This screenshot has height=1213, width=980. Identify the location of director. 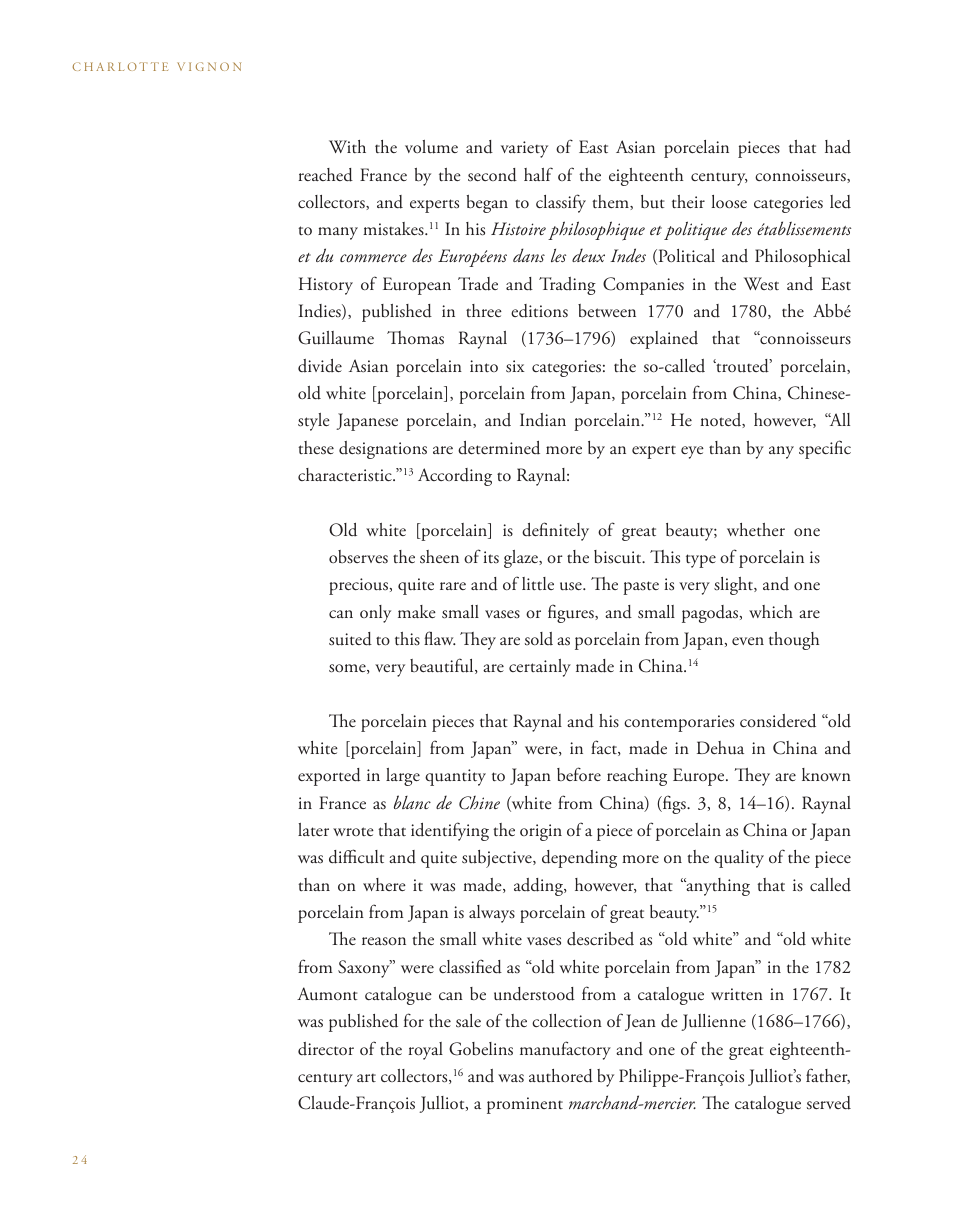
(326, 1049).
